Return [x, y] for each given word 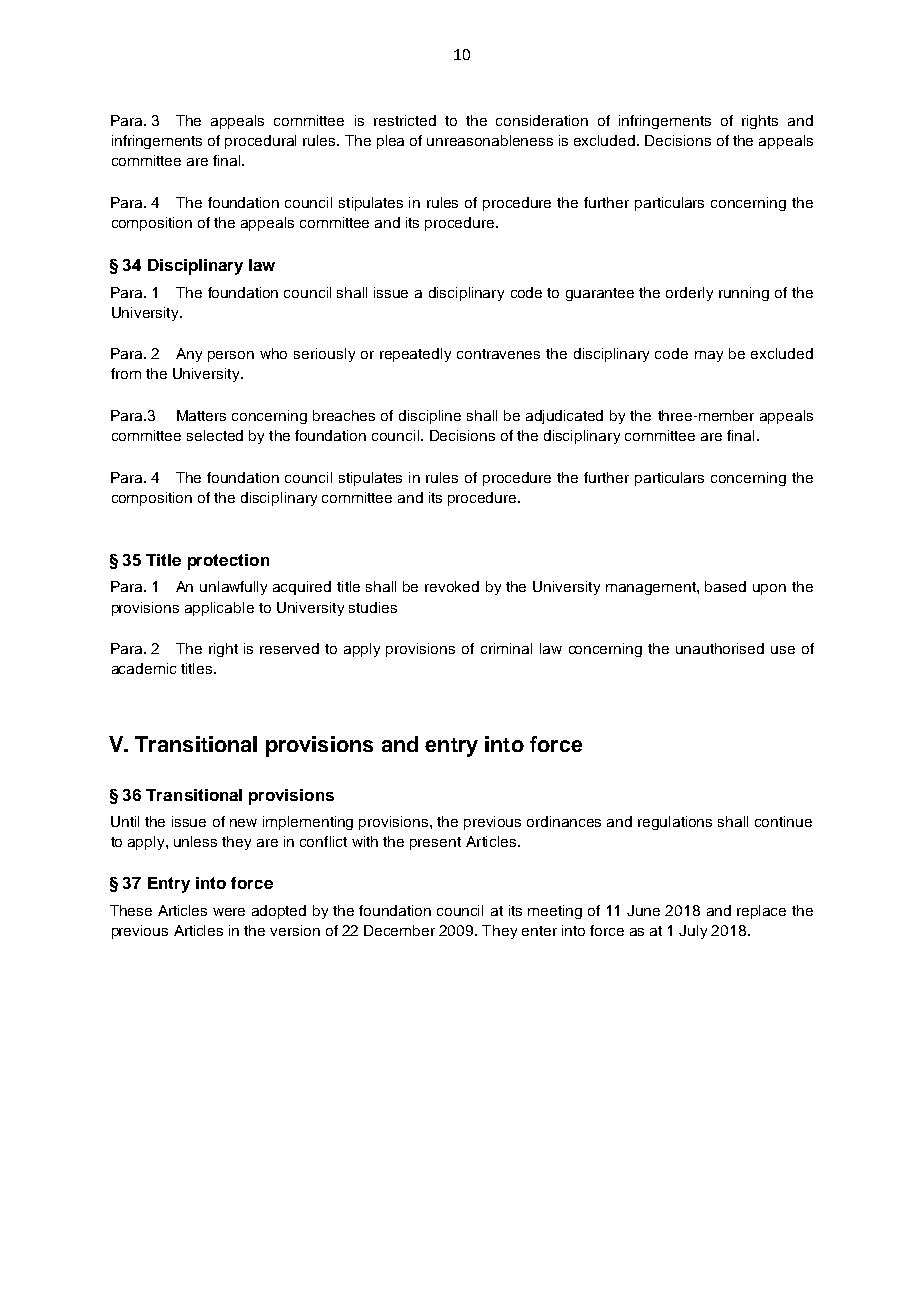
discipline [430, 417]
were [229, 912]
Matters [201, 415]
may [709, 356]
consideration [542, 120]
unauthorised [720, 648]
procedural [260, 142]
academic [144, 668]
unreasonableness [490, 140]
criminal [506, 648]
